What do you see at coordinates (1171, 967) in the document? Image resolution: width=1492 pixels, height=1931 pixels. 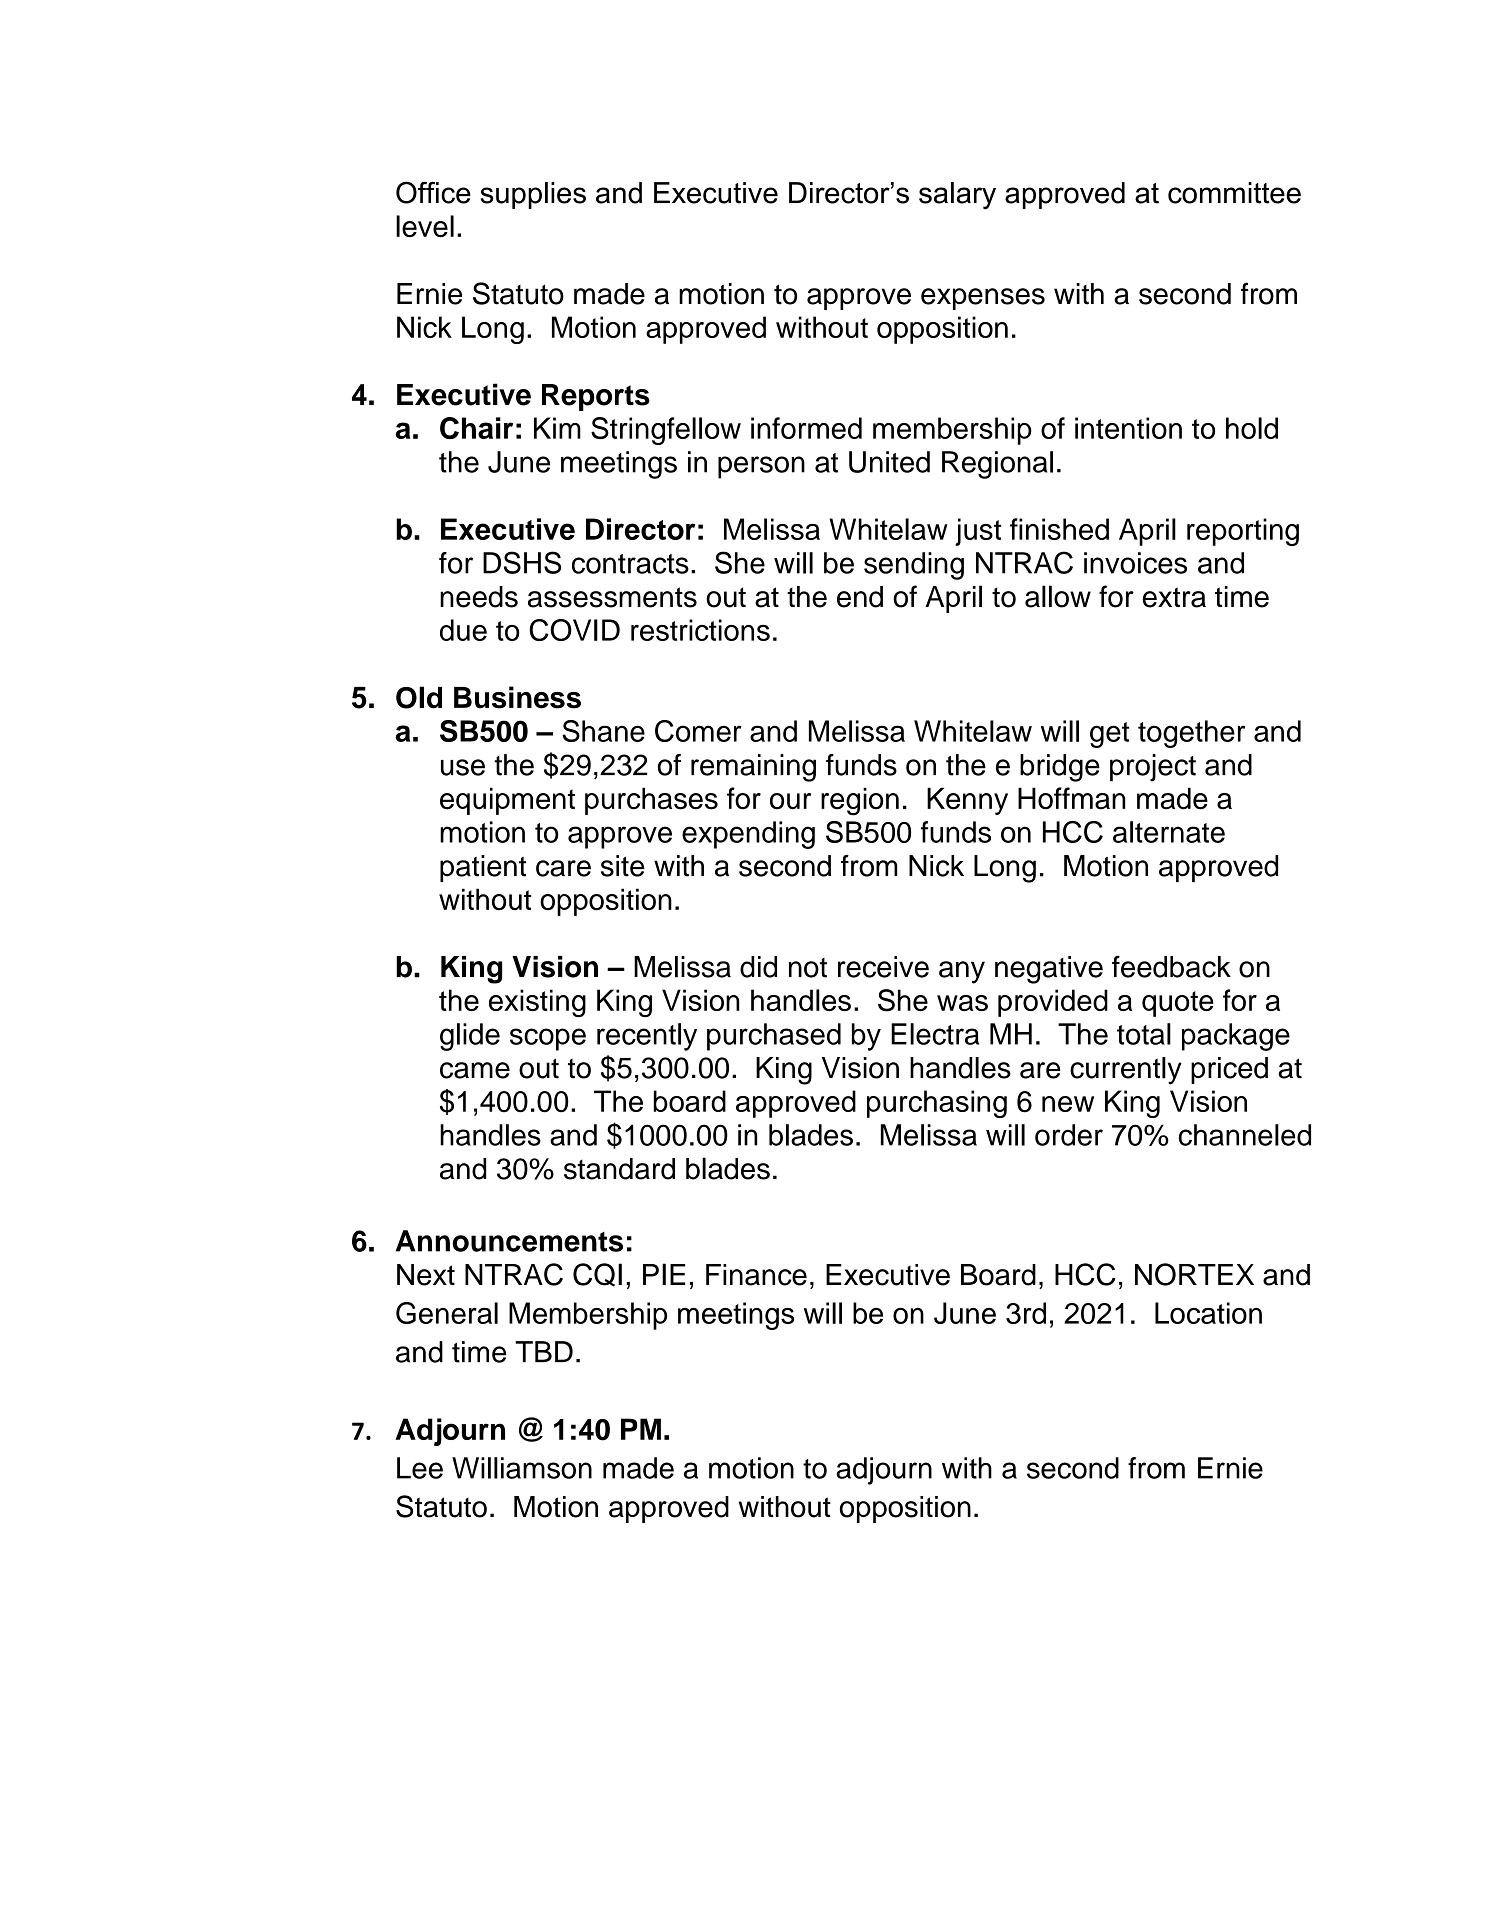 I see `feedback` at bounding box center [1171, 967].
